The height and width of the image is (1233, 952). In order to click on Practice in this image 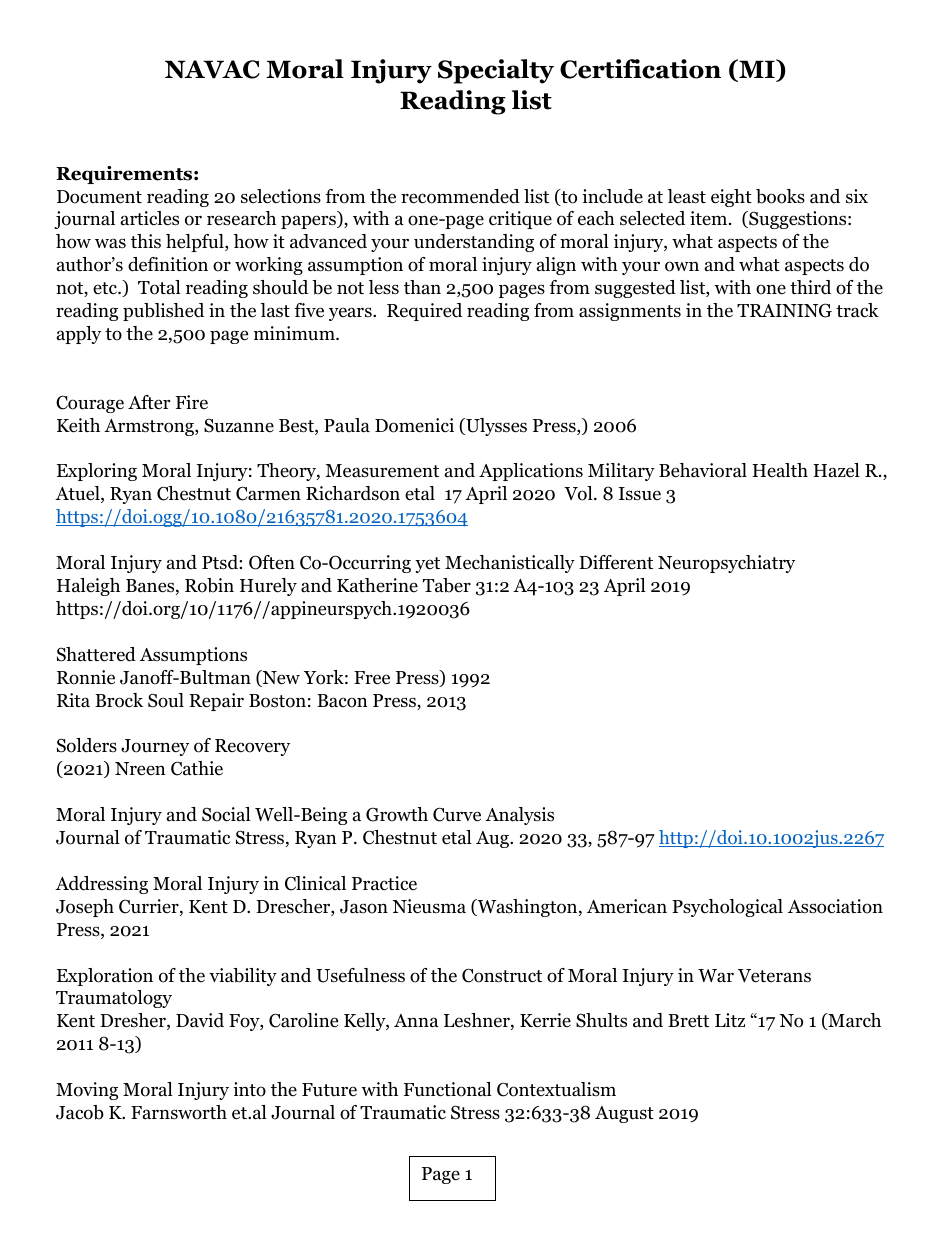, I will do `click(384, 883)`.
